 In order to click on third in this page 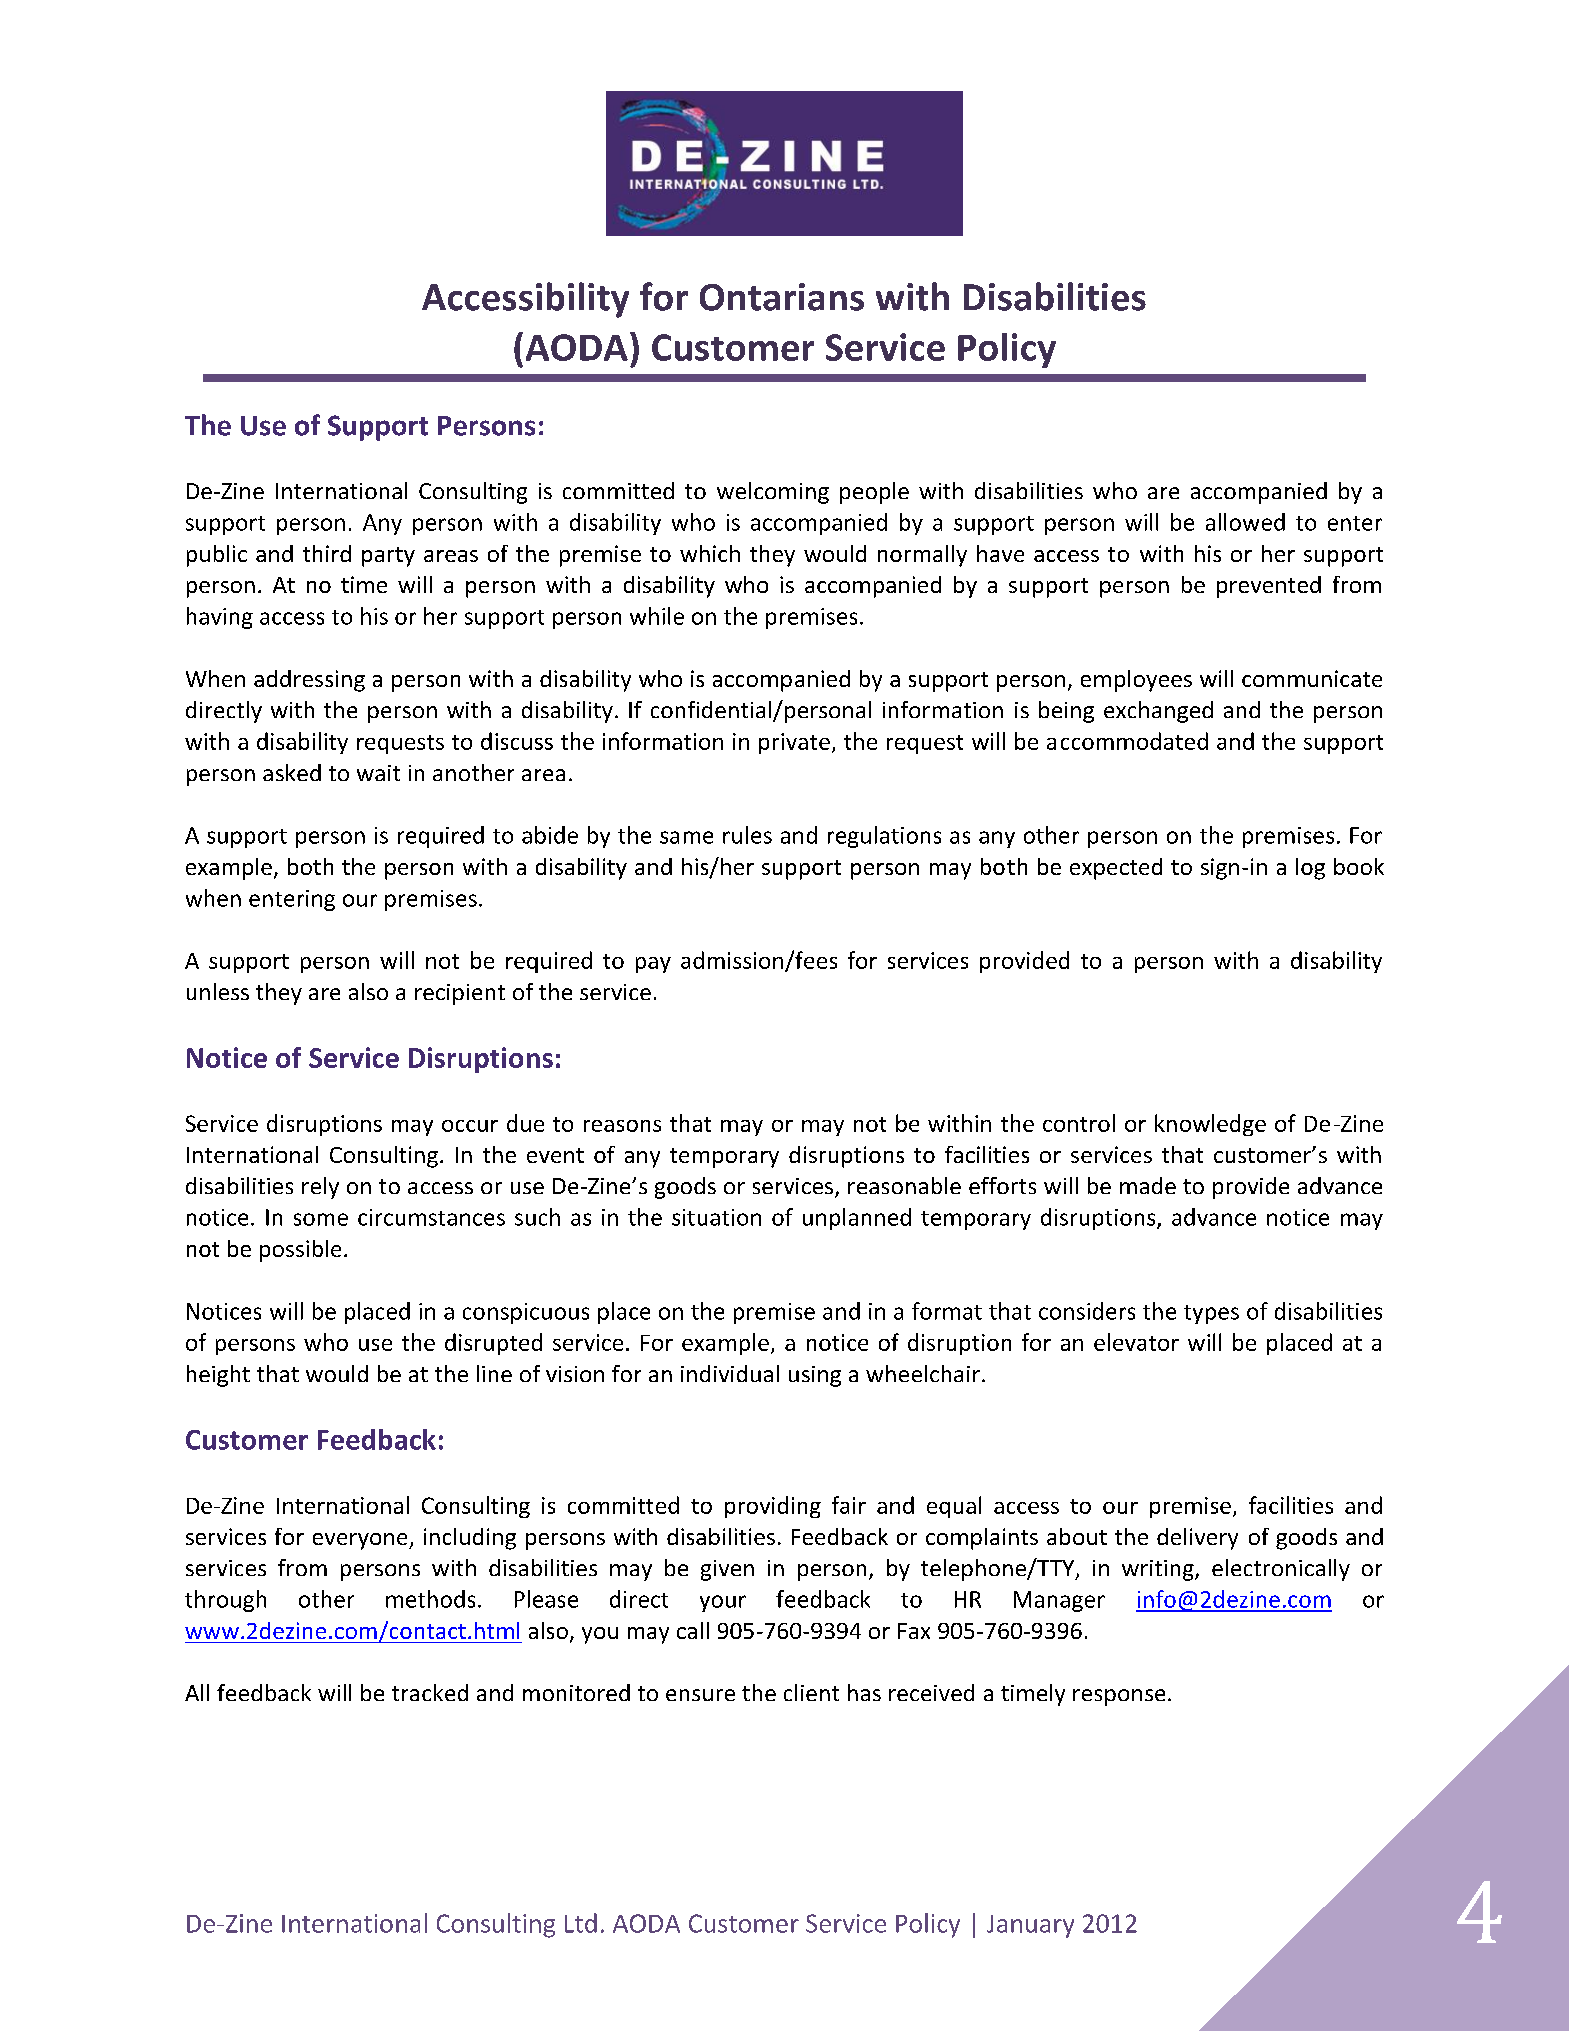, I will do `click(327, 553)`.
